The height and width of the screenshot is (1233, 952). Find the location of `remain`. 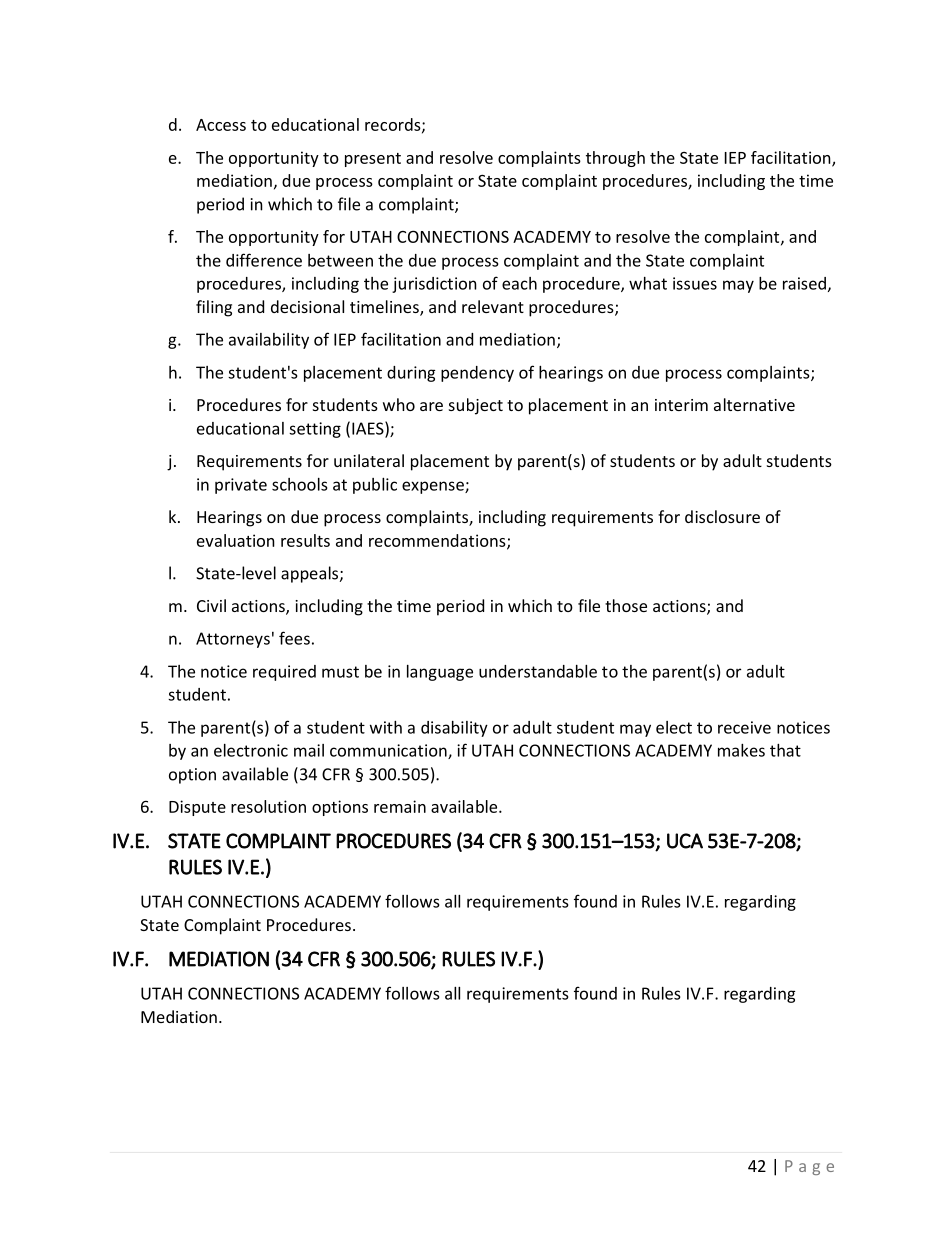

remain is located at coordinates (400, 806).
